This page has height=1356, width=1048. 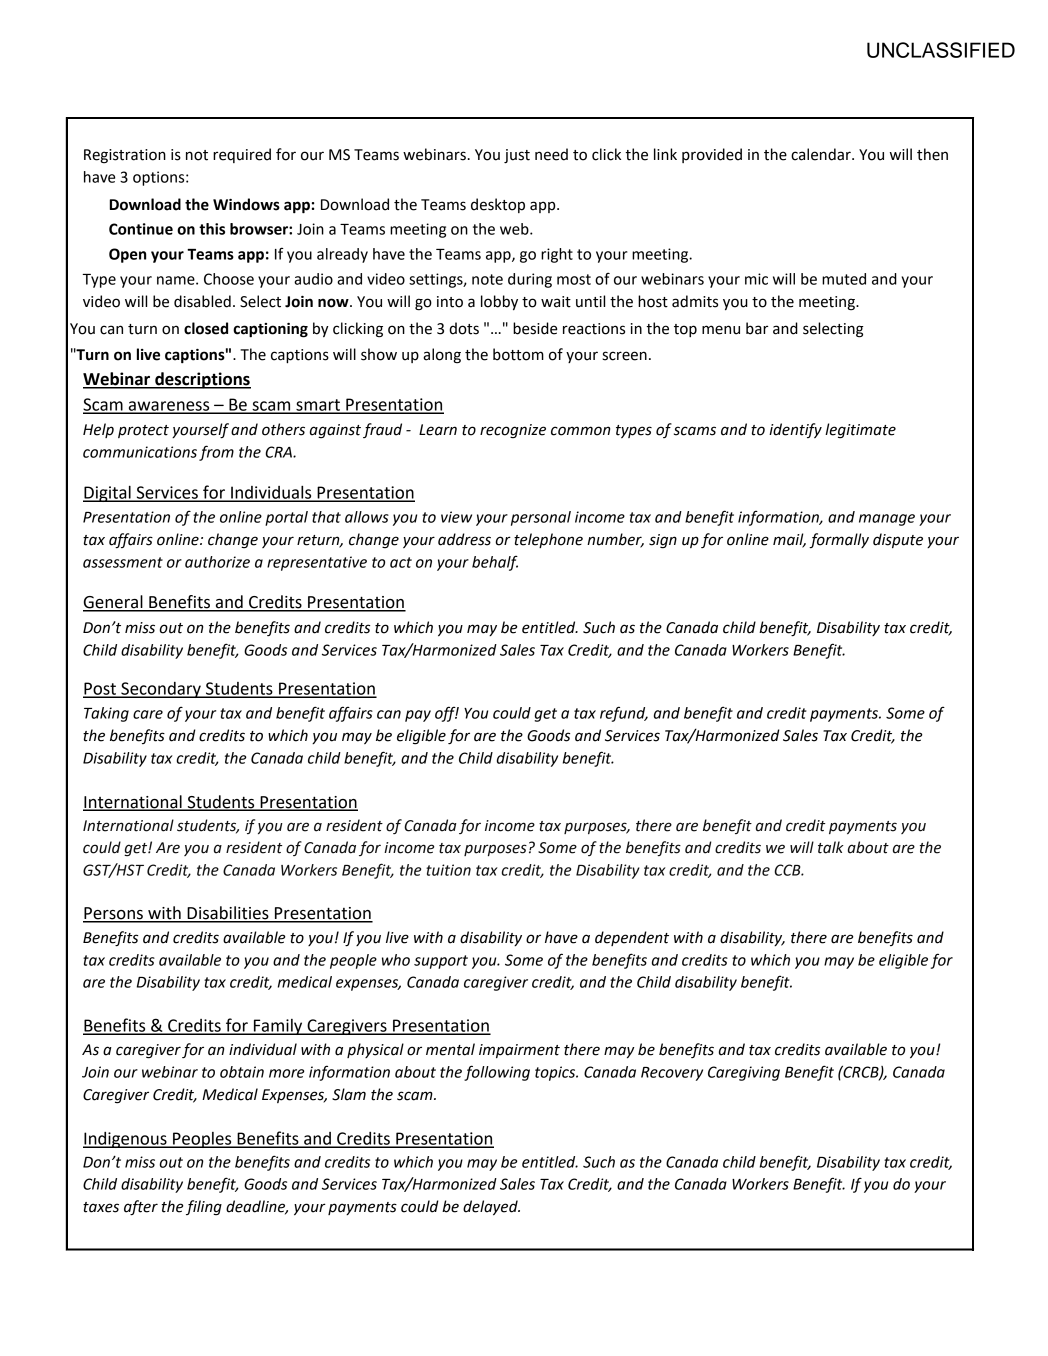 I want to click on formally, so click(x=839, y=540).
